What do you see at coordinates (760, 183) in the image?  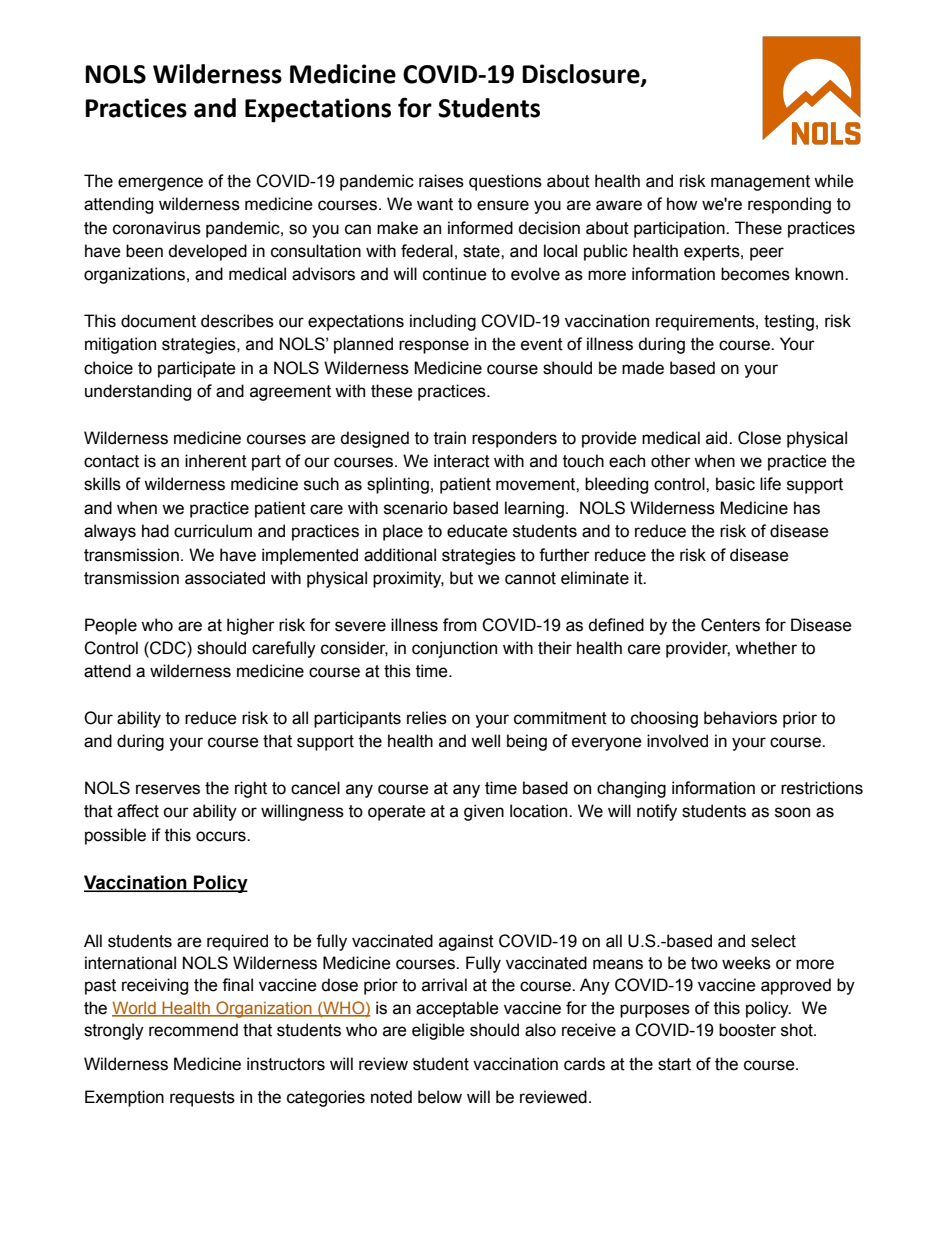 I see `management` at bounding box center [760, 183].
